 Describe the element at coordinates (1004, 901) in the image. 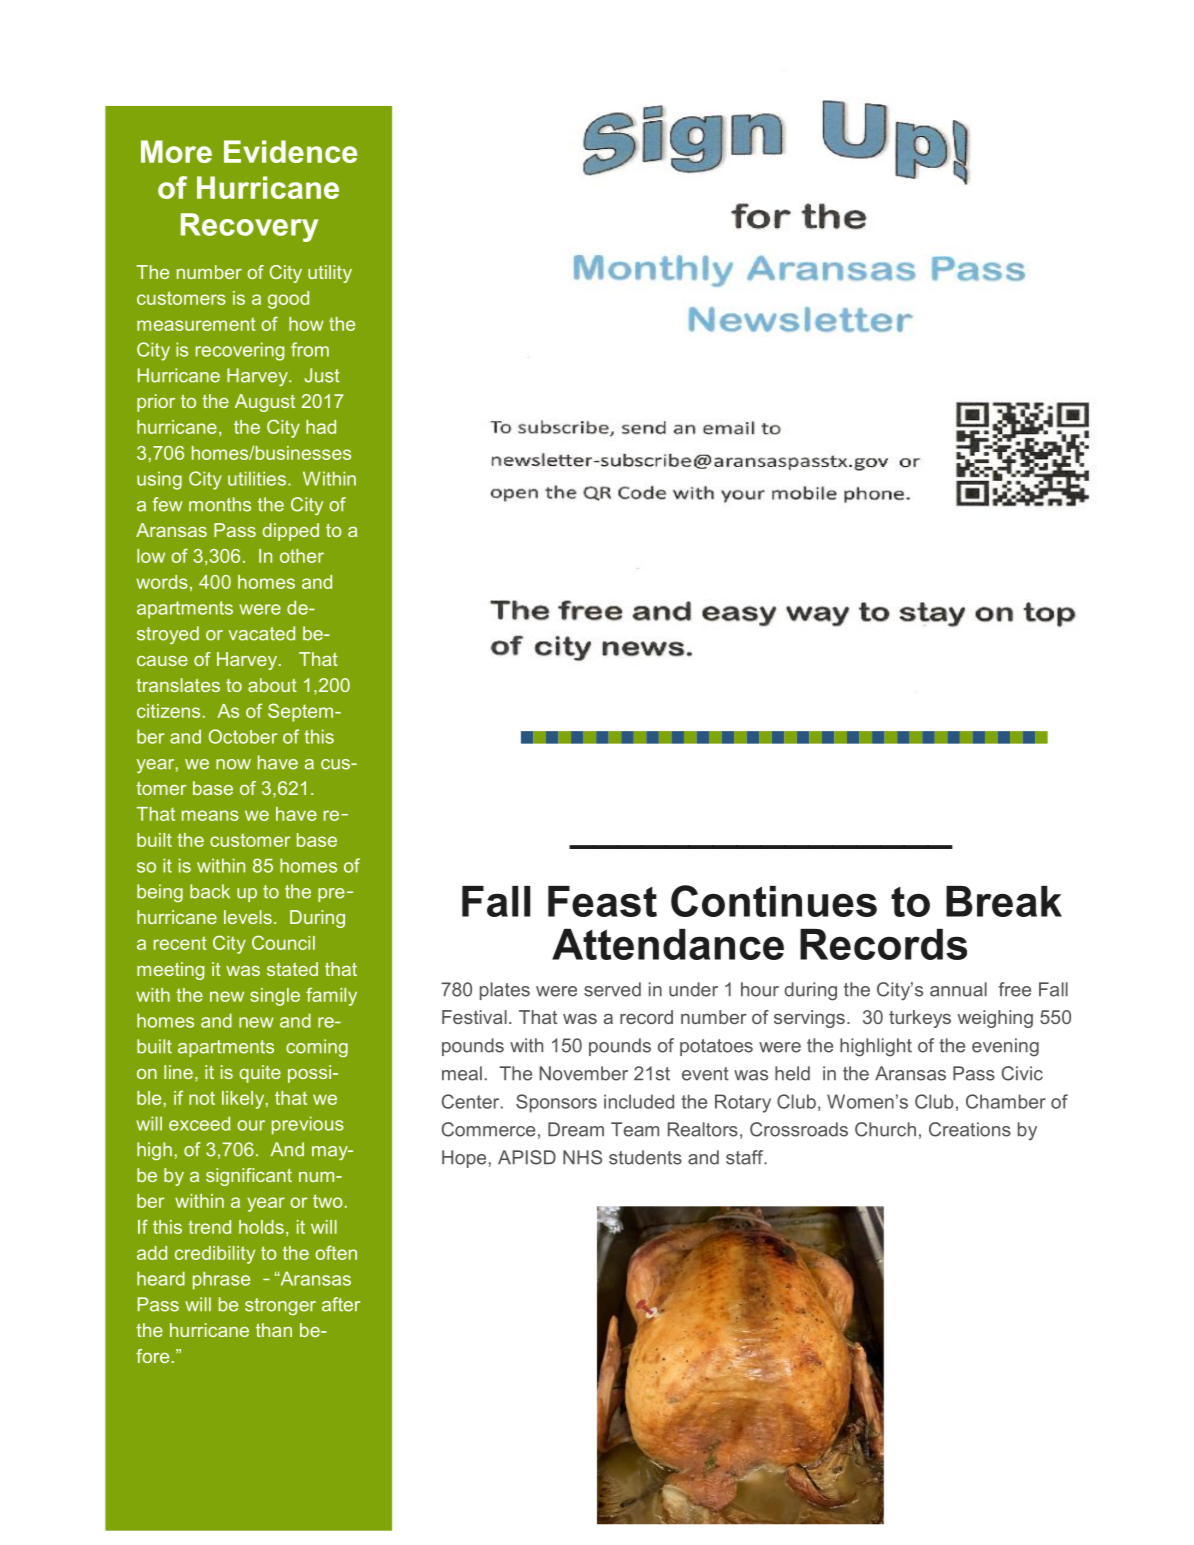

I see `Break` at that location.
